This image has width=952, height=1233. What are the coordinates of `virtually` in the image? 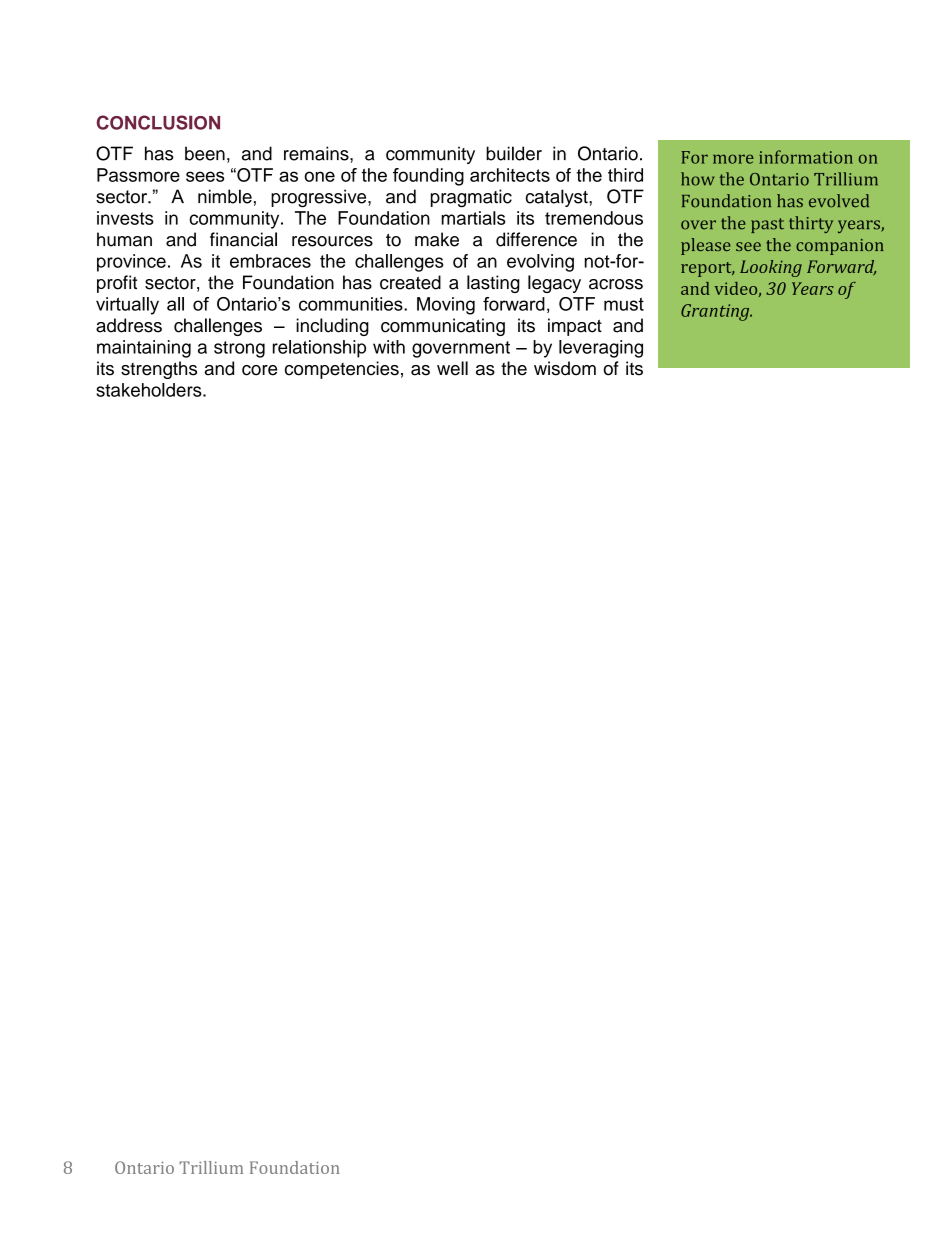 It's located at (127, 306).
